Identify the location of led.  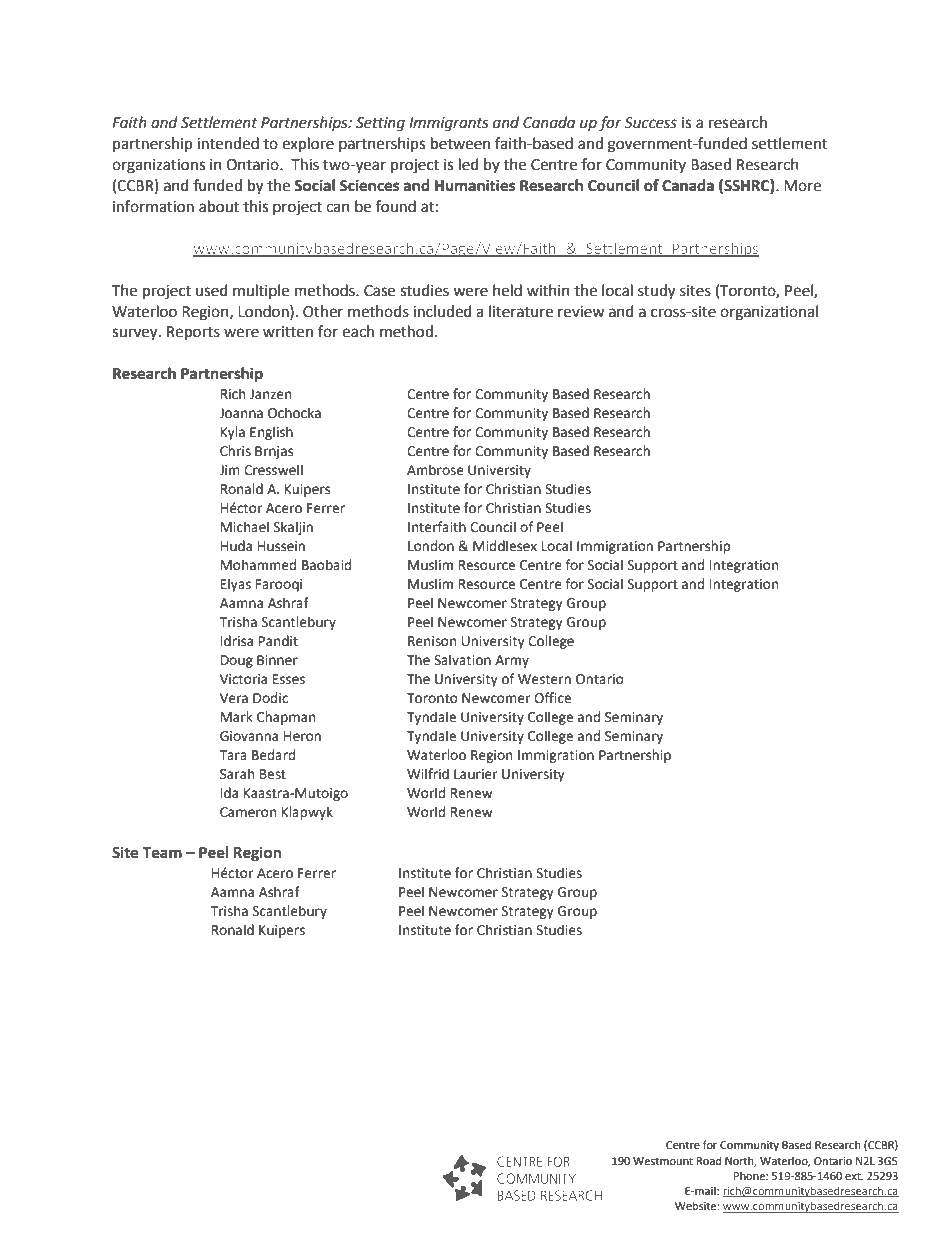
(469, 164).
